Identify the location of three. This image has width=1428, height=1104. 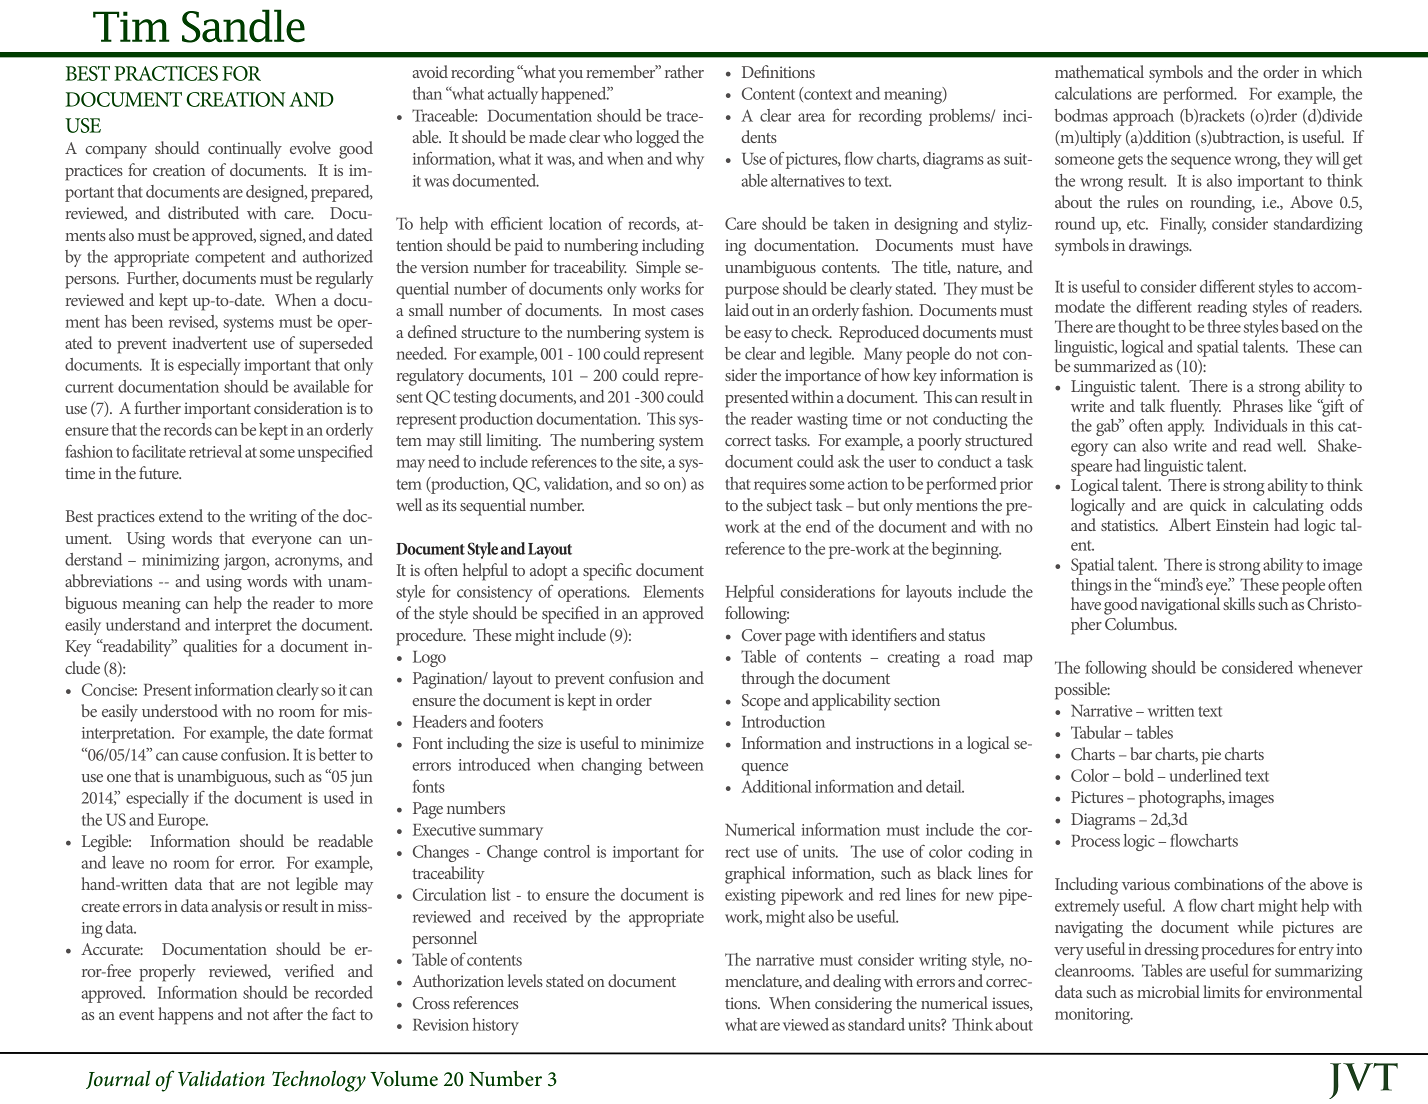
(1224, 326).
